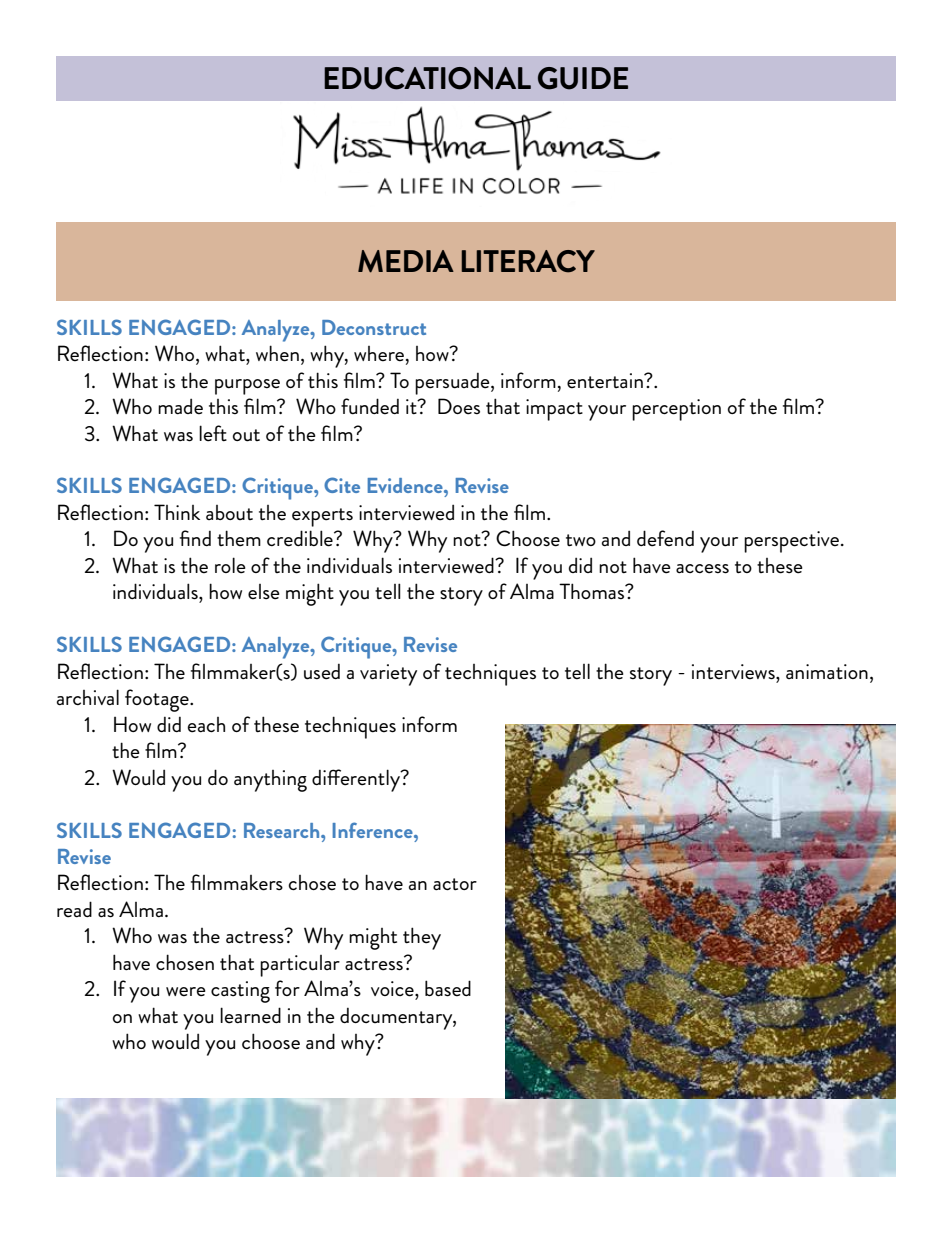  Describe the element at coordinates (206, 725) in the screenshot. I see `each` at that location.
